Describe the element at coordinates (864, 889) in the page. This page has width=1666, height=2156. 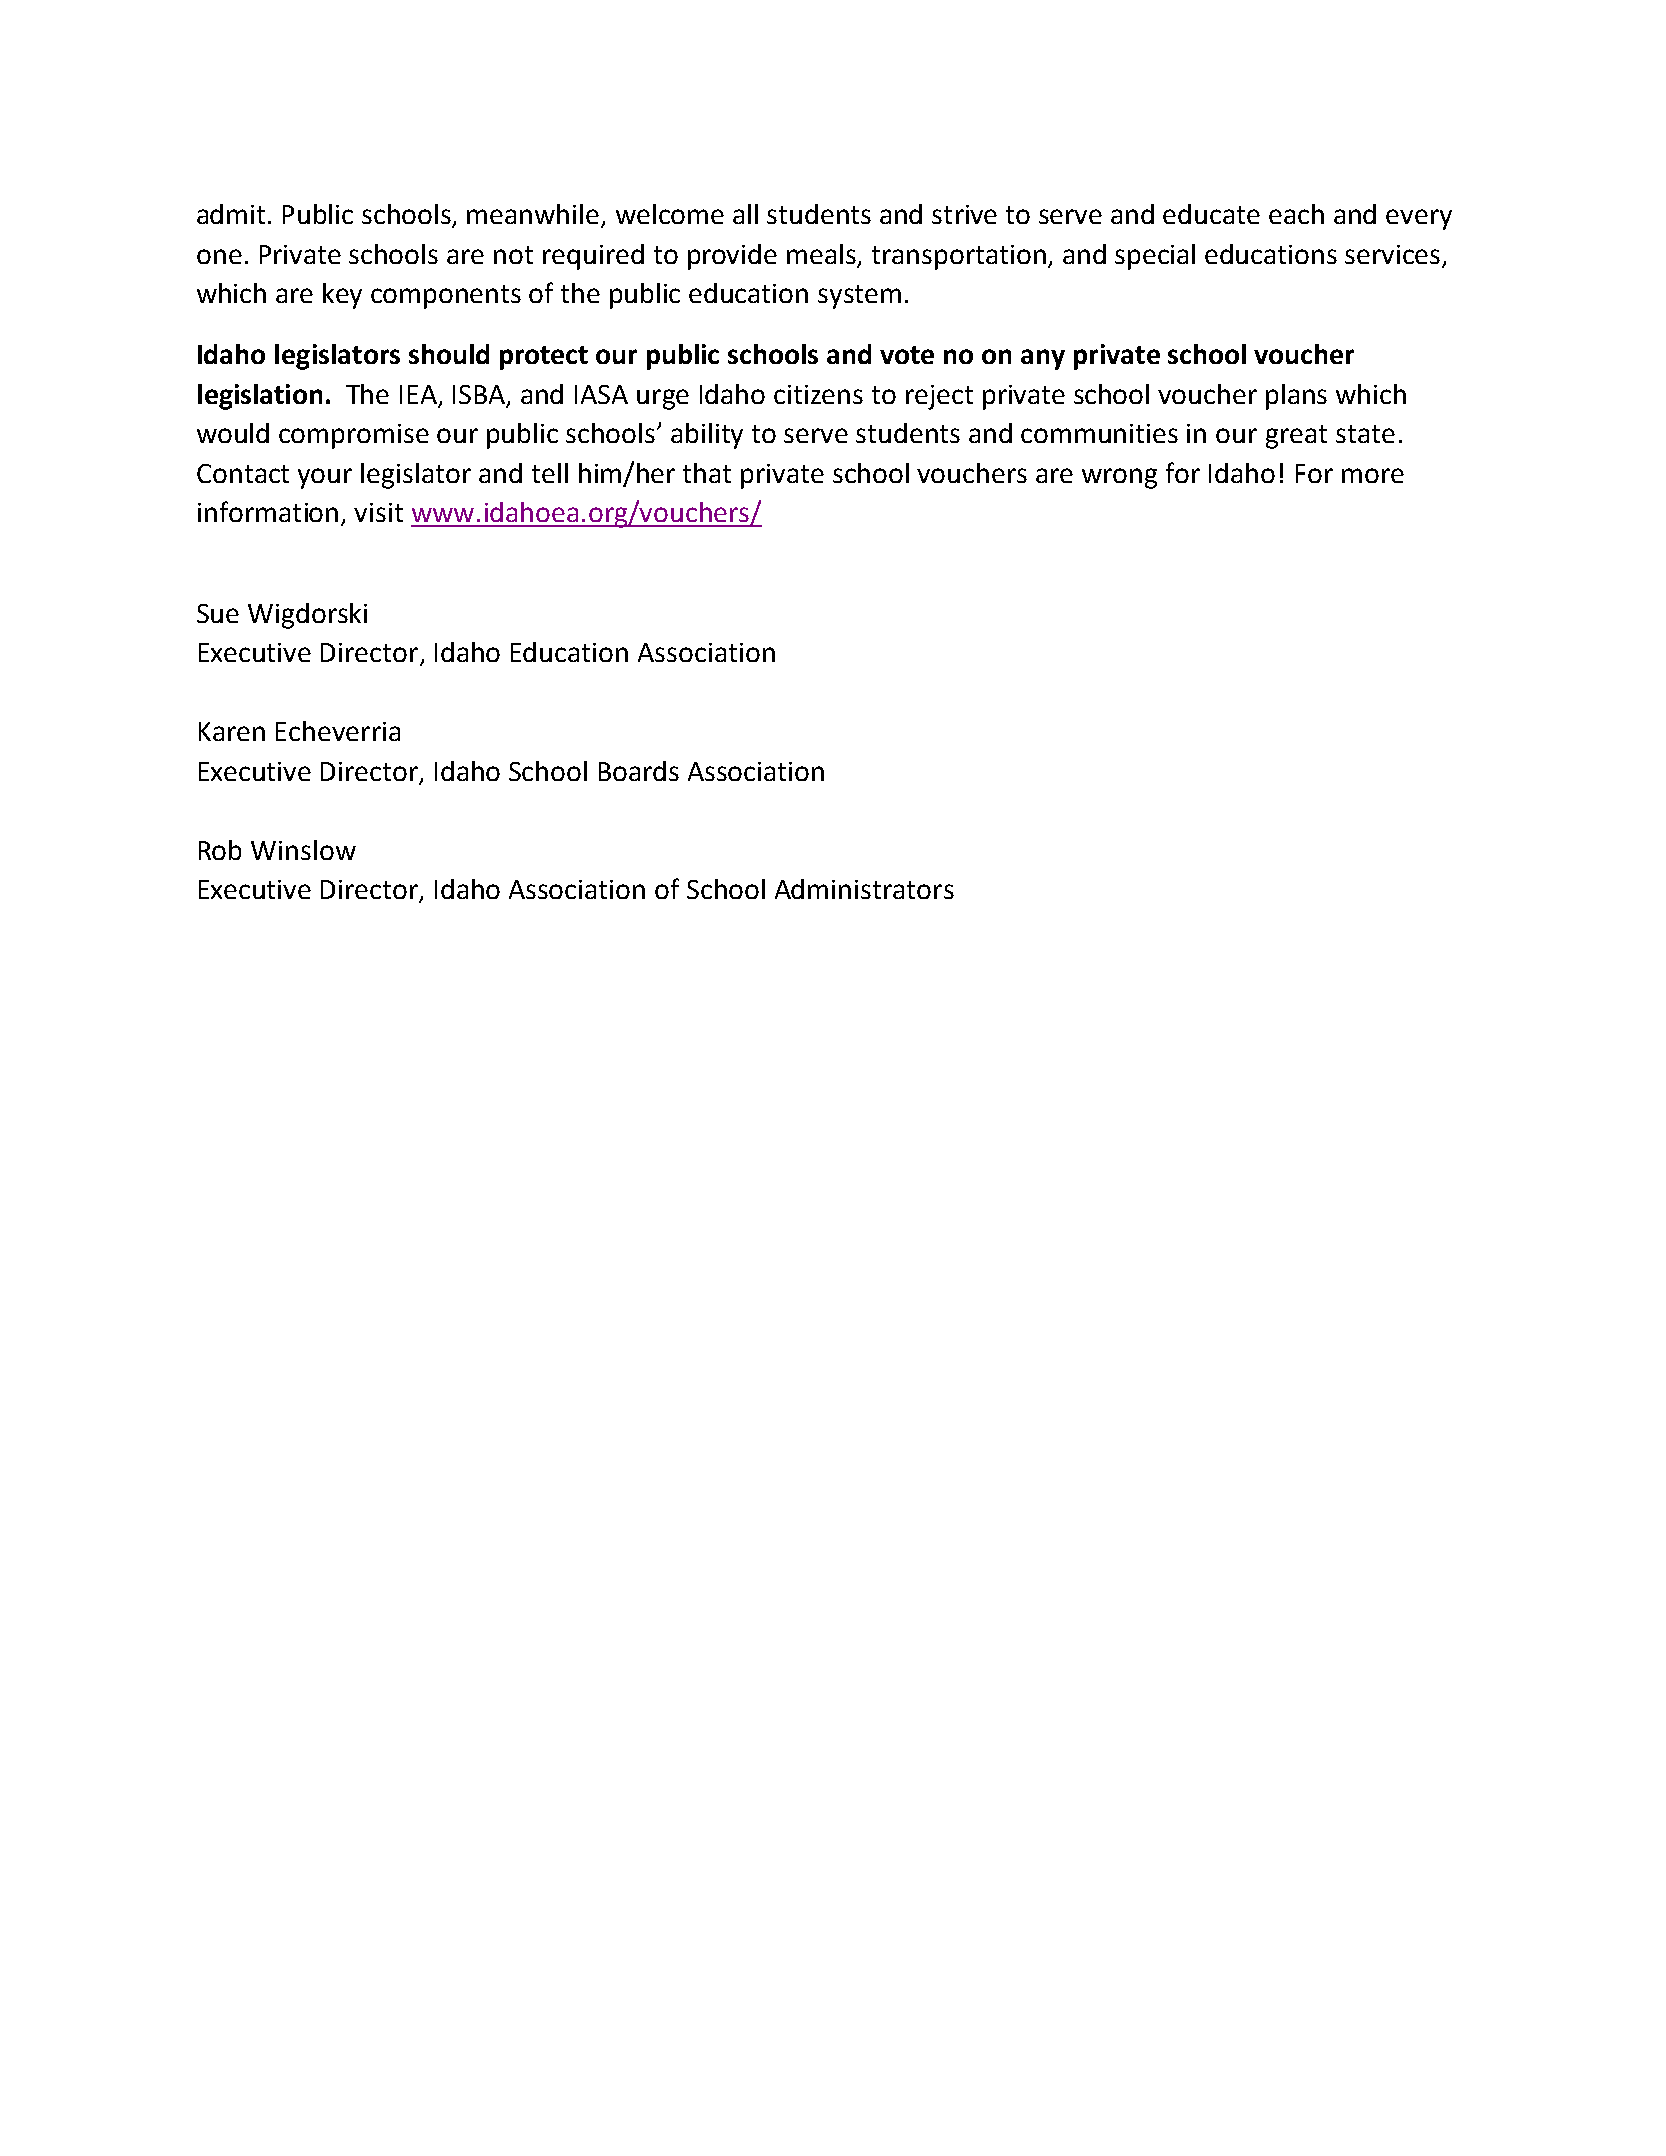
I see `Administrators` at that location.
